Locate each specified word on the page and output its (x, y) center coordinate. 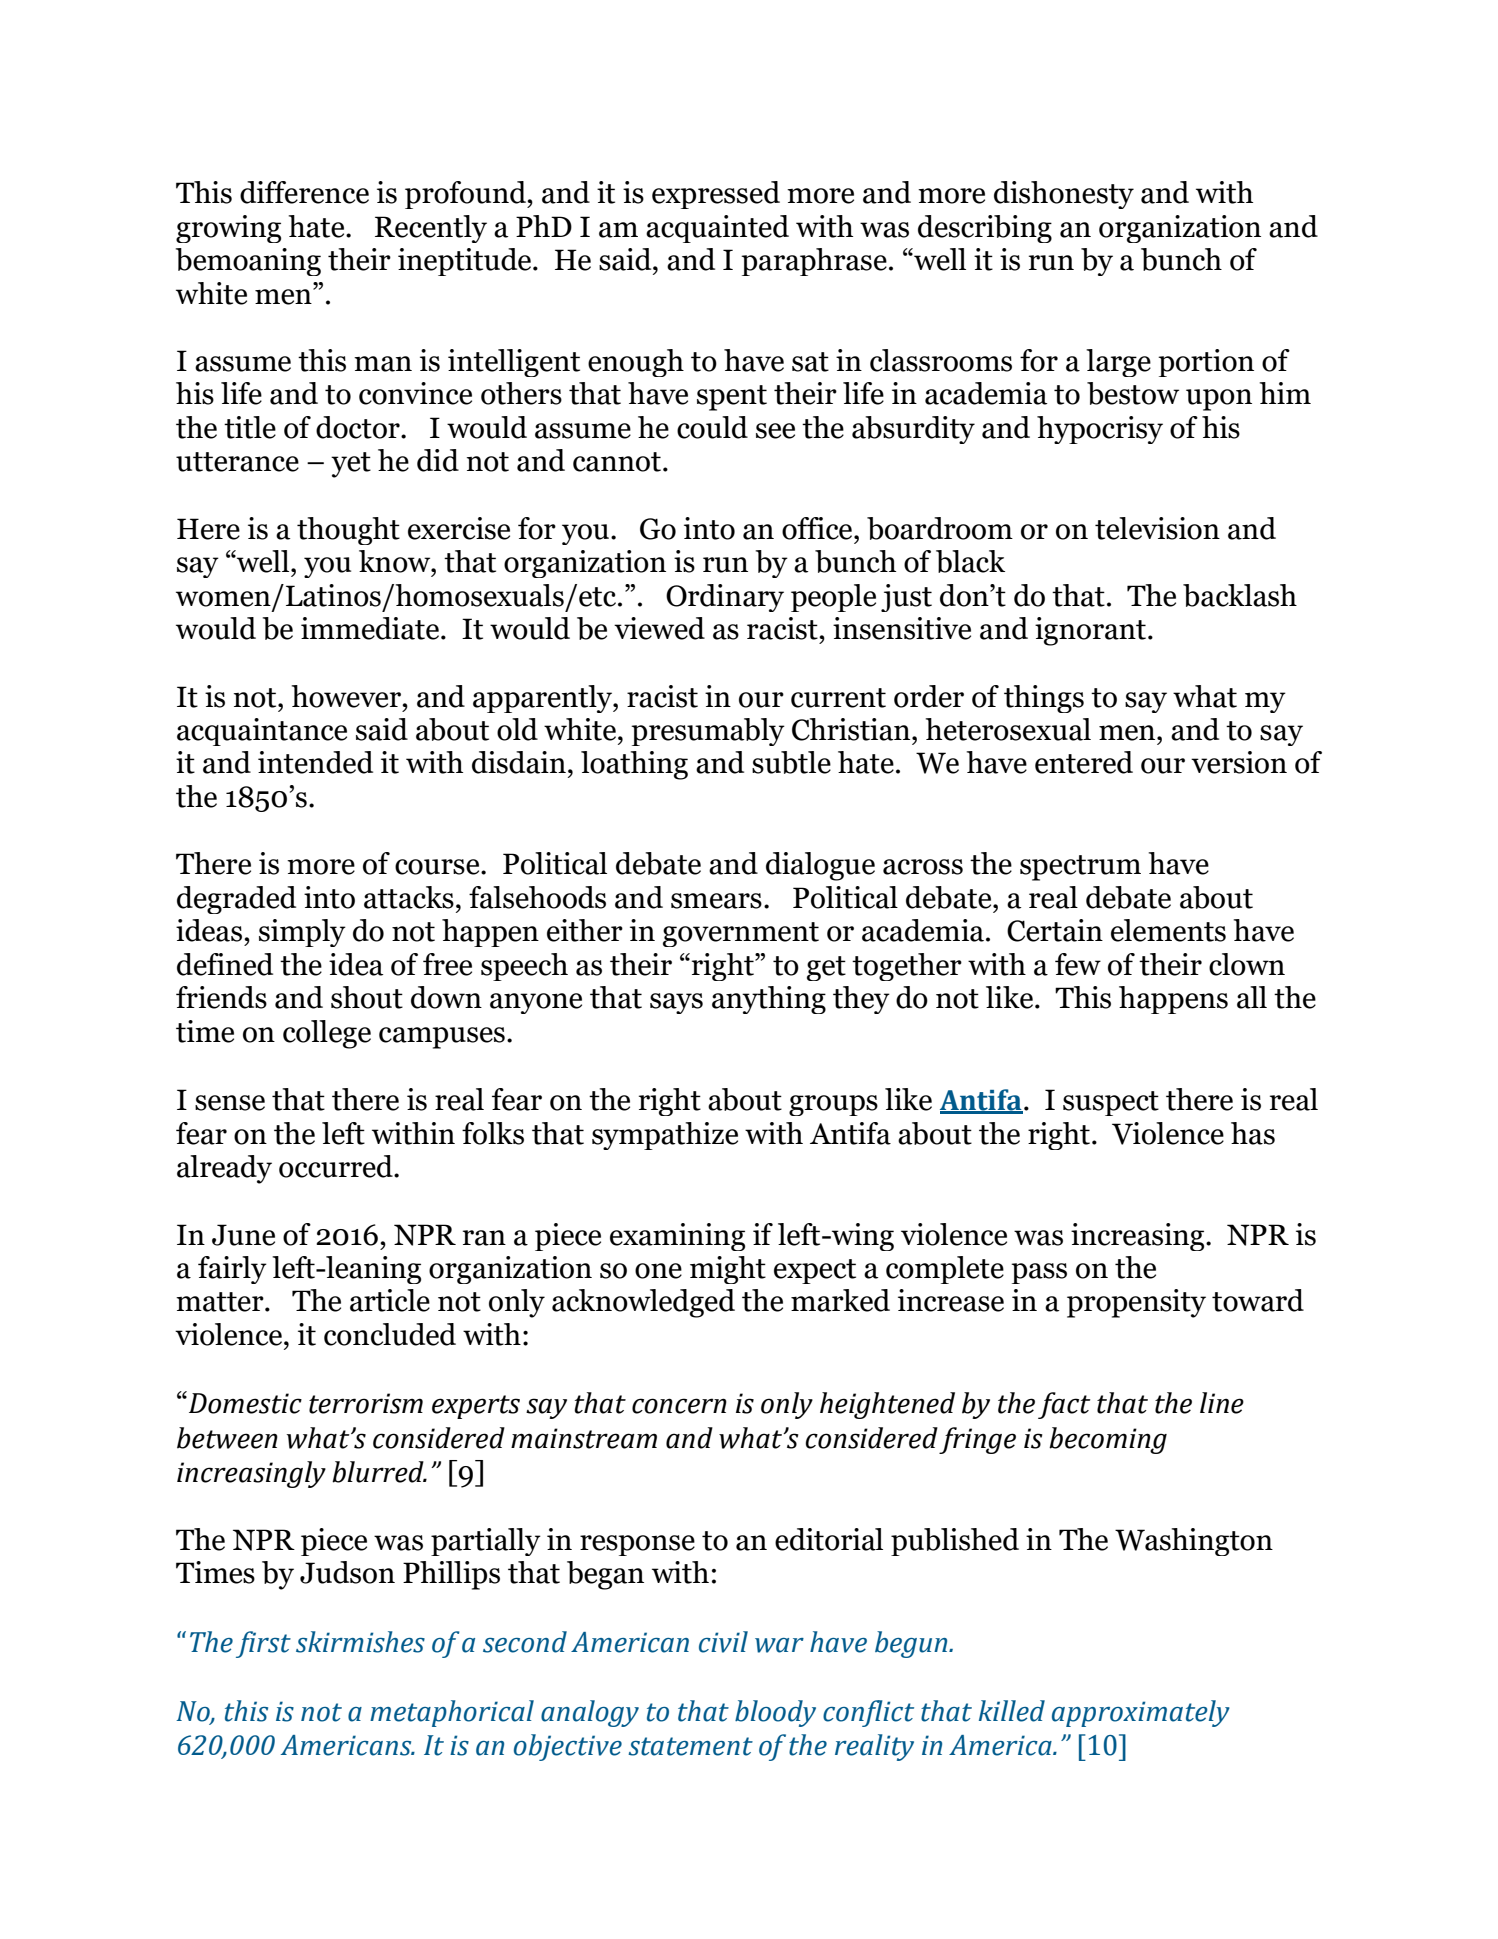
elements (1168, 930)
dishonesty (1064, 195)
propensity (1136, 1303)
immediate (371, 628)
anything (769, 1000)
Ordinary (725, 598)
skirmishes (360, 1642)
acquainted (717, 229)
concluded (390, 1334)
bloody (775, 1713)
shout (367, 997)
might (728, 1270)
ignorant (1090, 631)
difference (304, 192)
